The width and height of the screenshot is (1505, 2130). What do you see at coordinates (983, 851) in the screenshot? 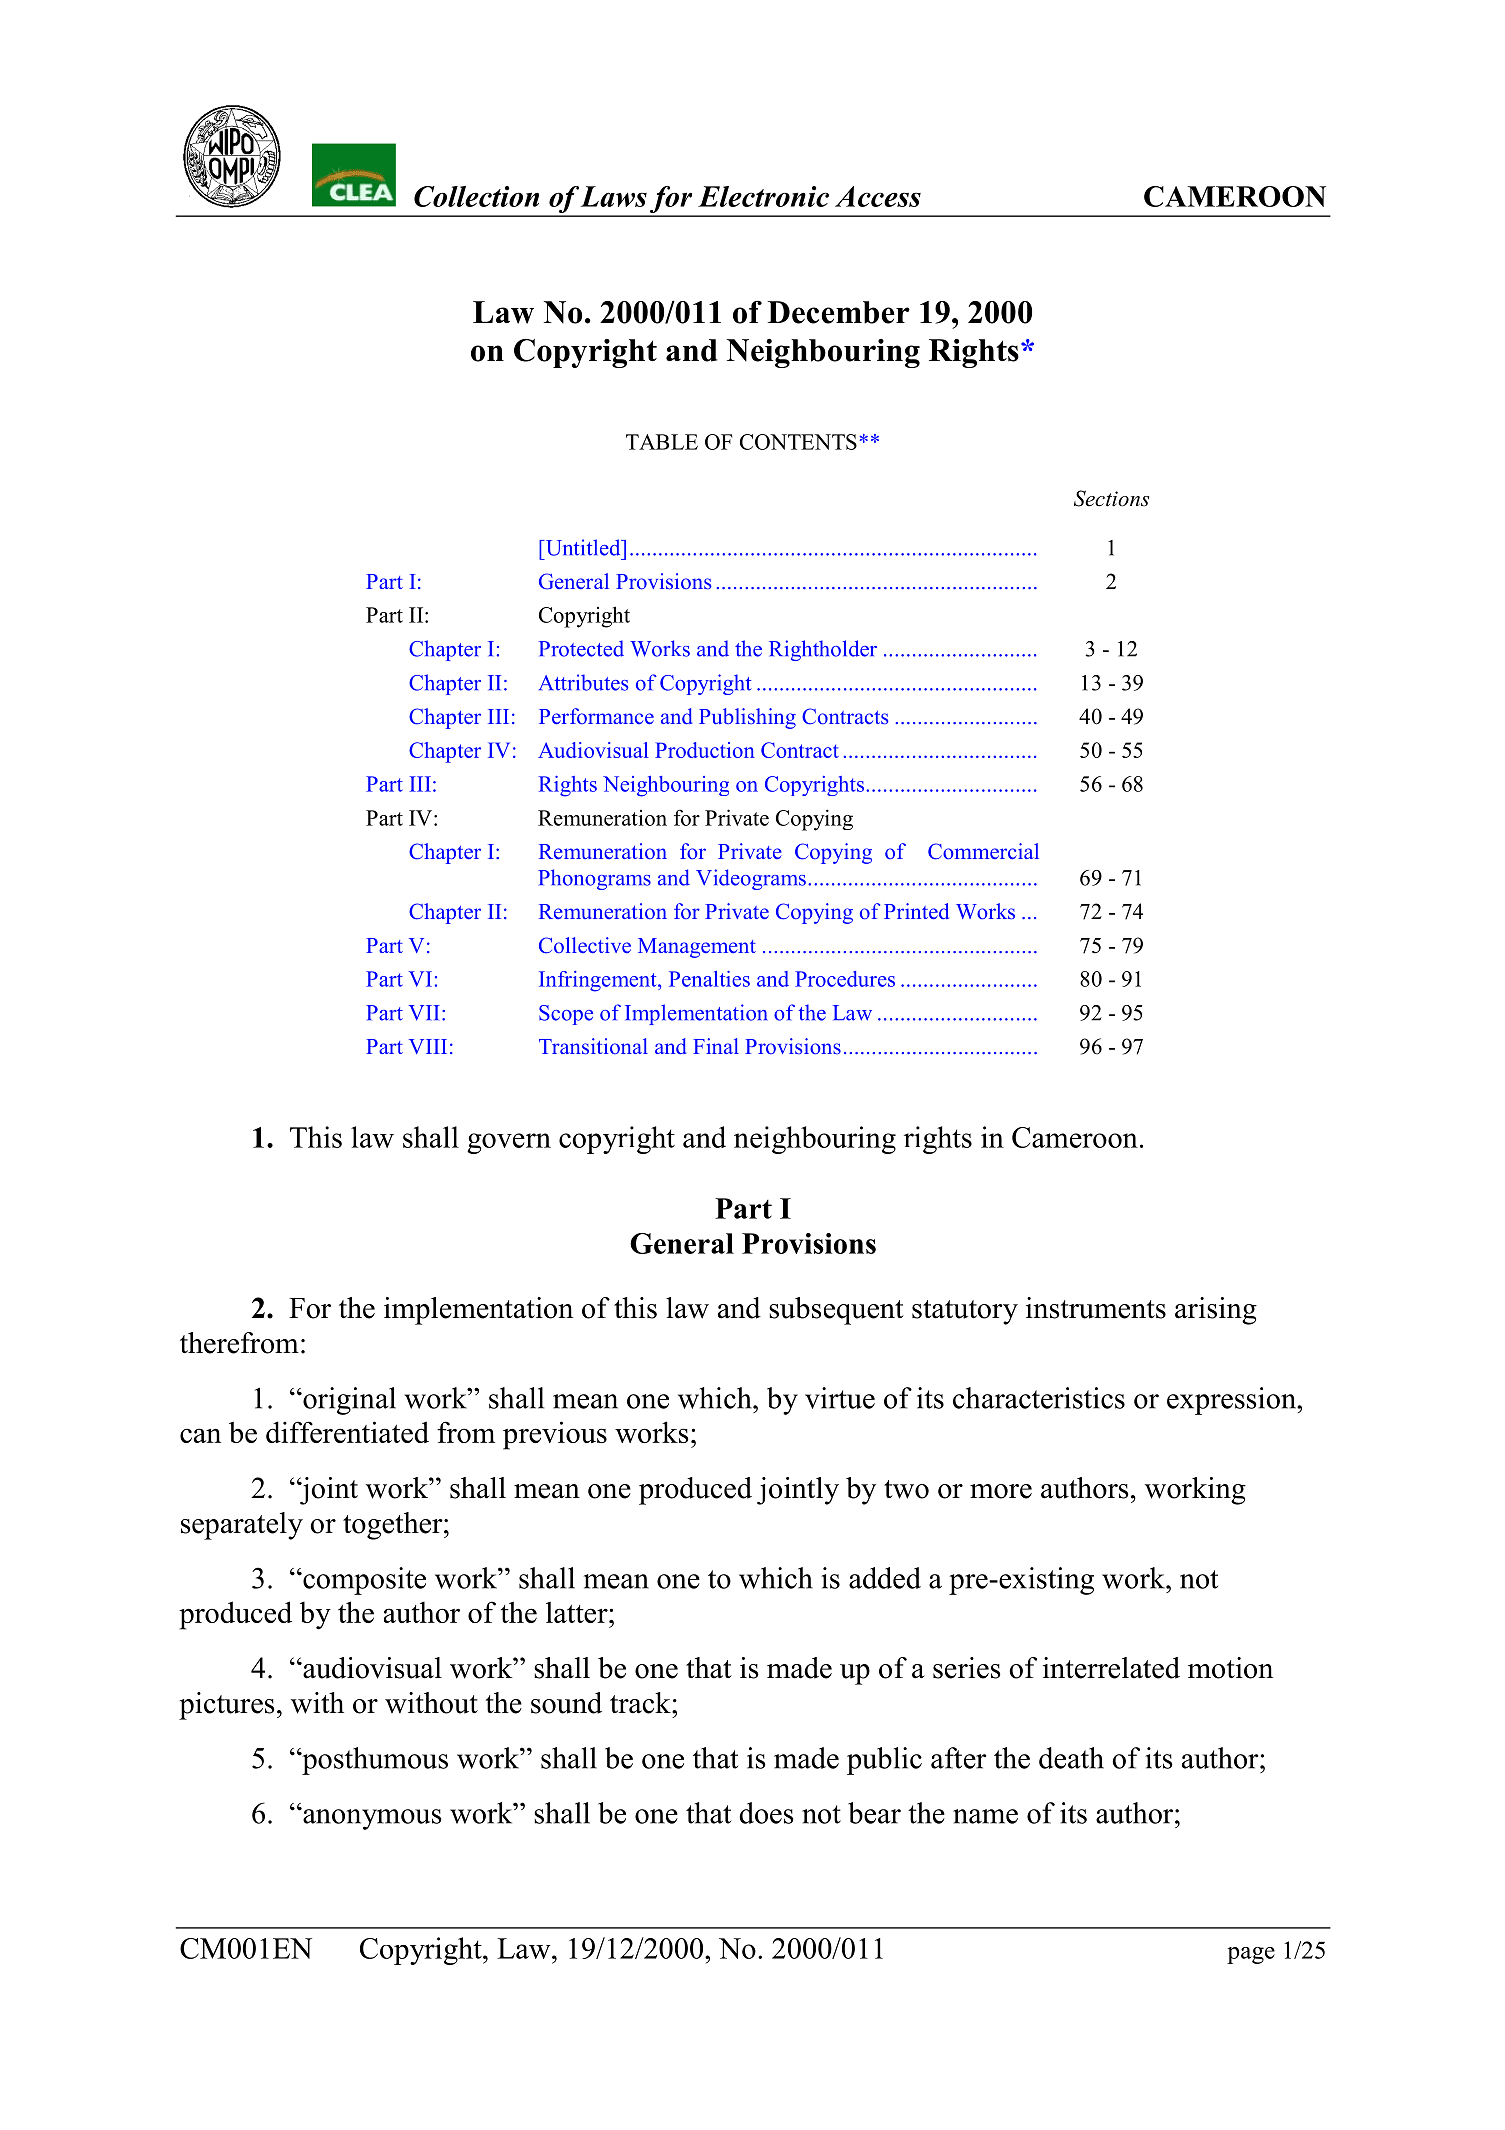
I see `Commercial` at bounding box center [983, 851].
